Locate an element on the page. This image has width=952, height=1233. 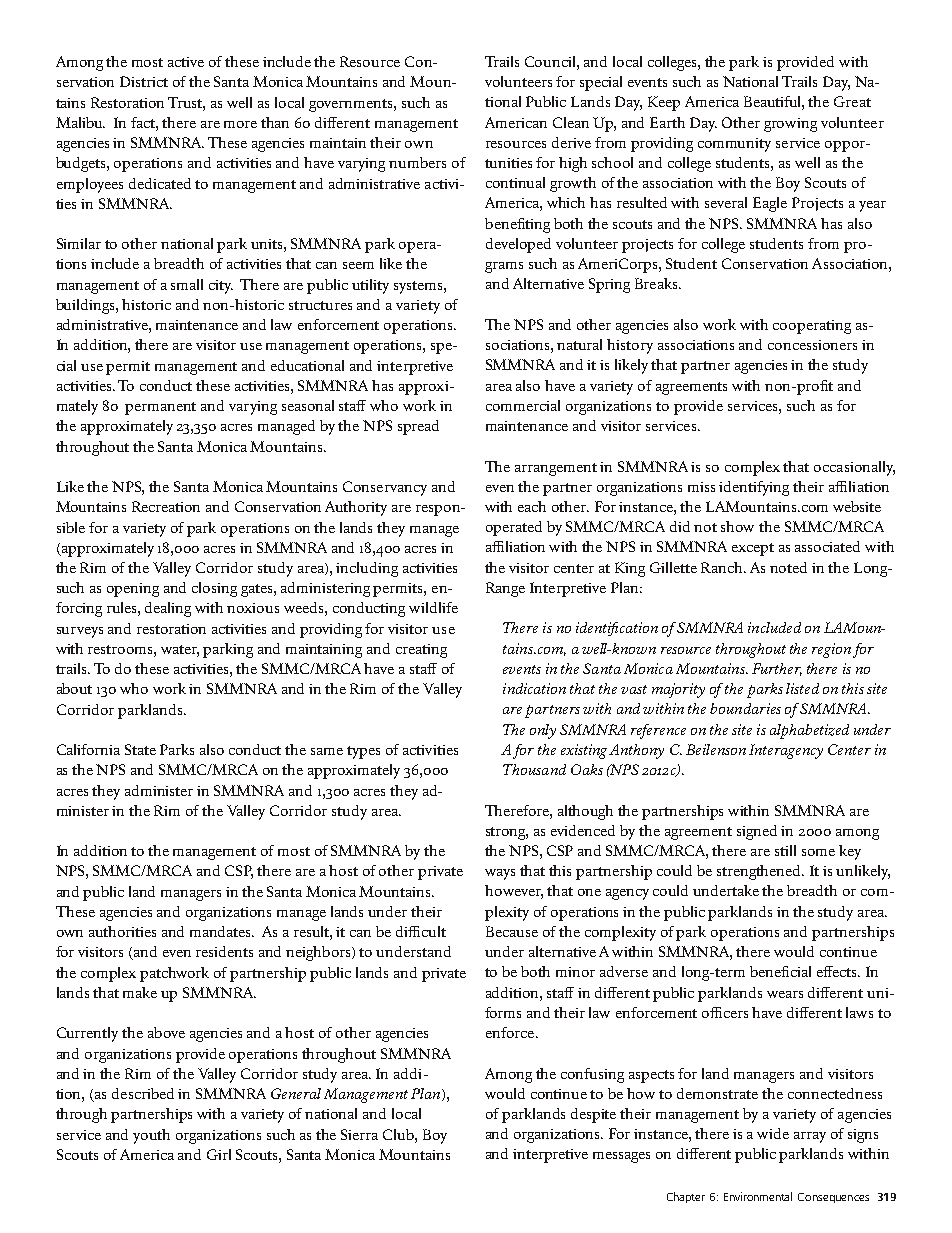
Clean is located at coordinates (571, 122).
